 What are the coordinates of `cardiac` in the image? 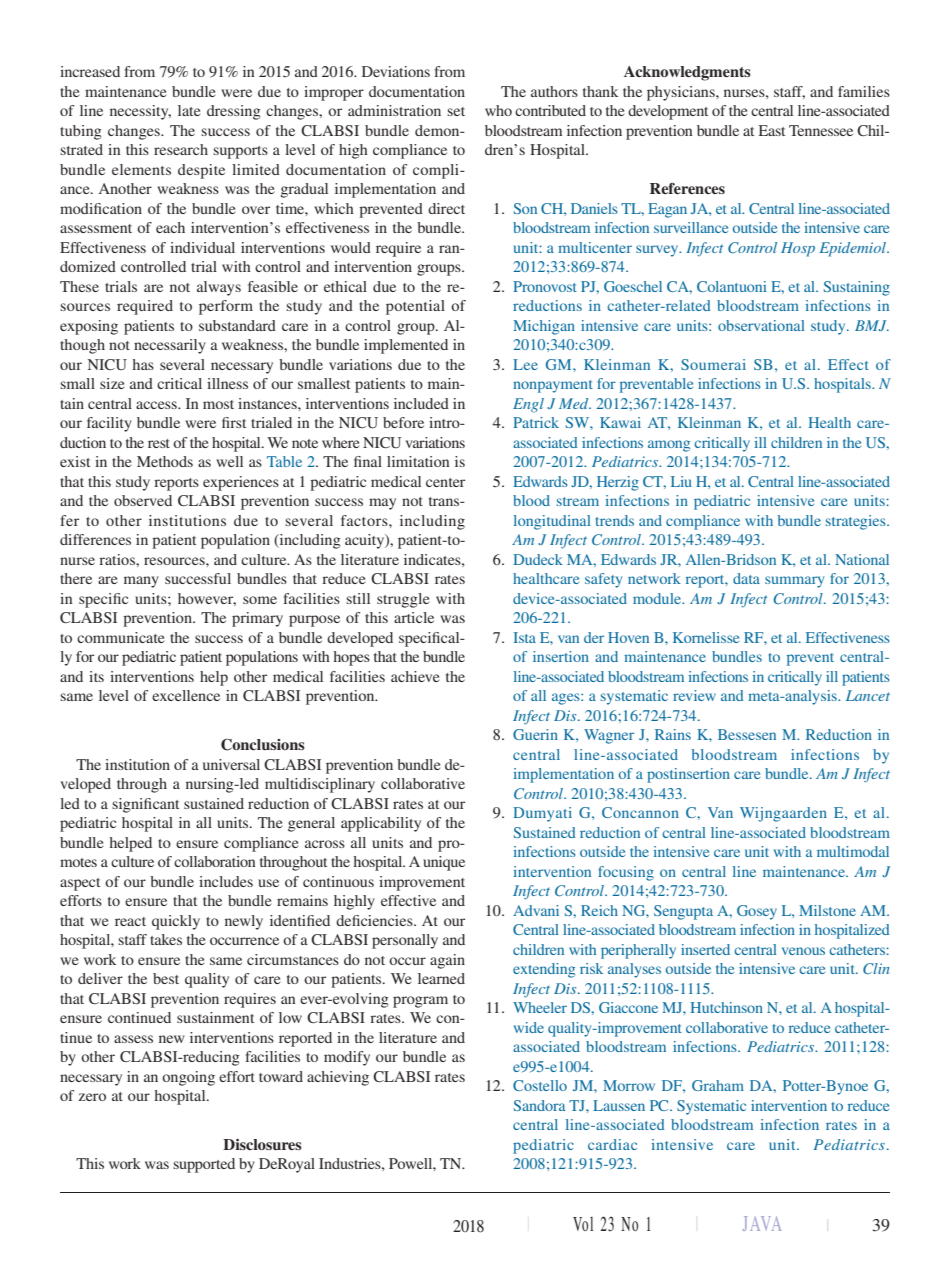 It's located at (612, 1144).
